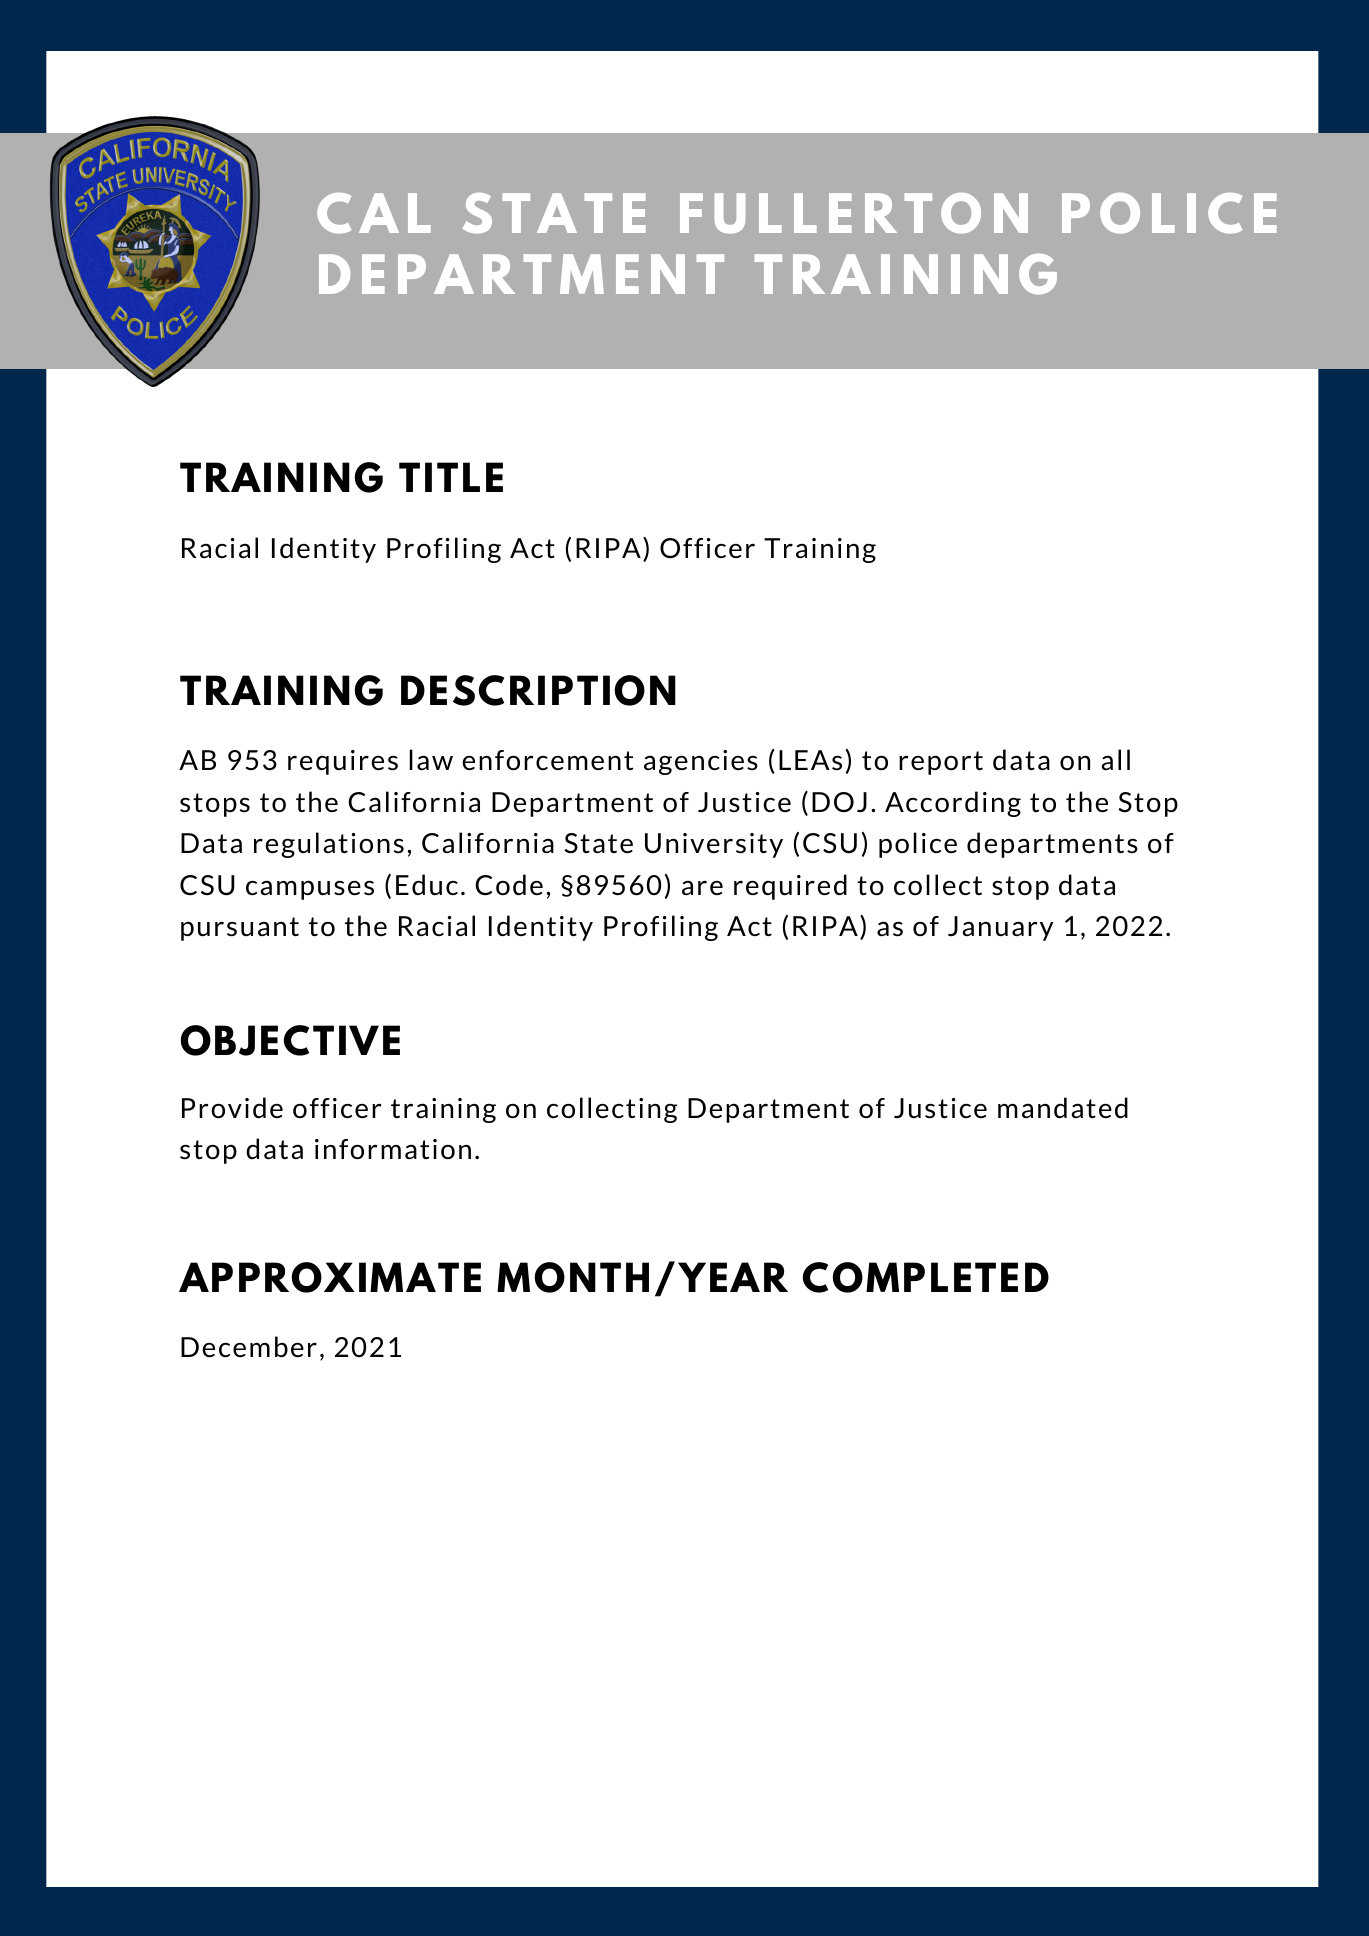 This screenshot has height=1936, width=1369. What do you see at coordinates (702, 887) in the screenshot?
I see `are` at bounding box center [702, 887].
